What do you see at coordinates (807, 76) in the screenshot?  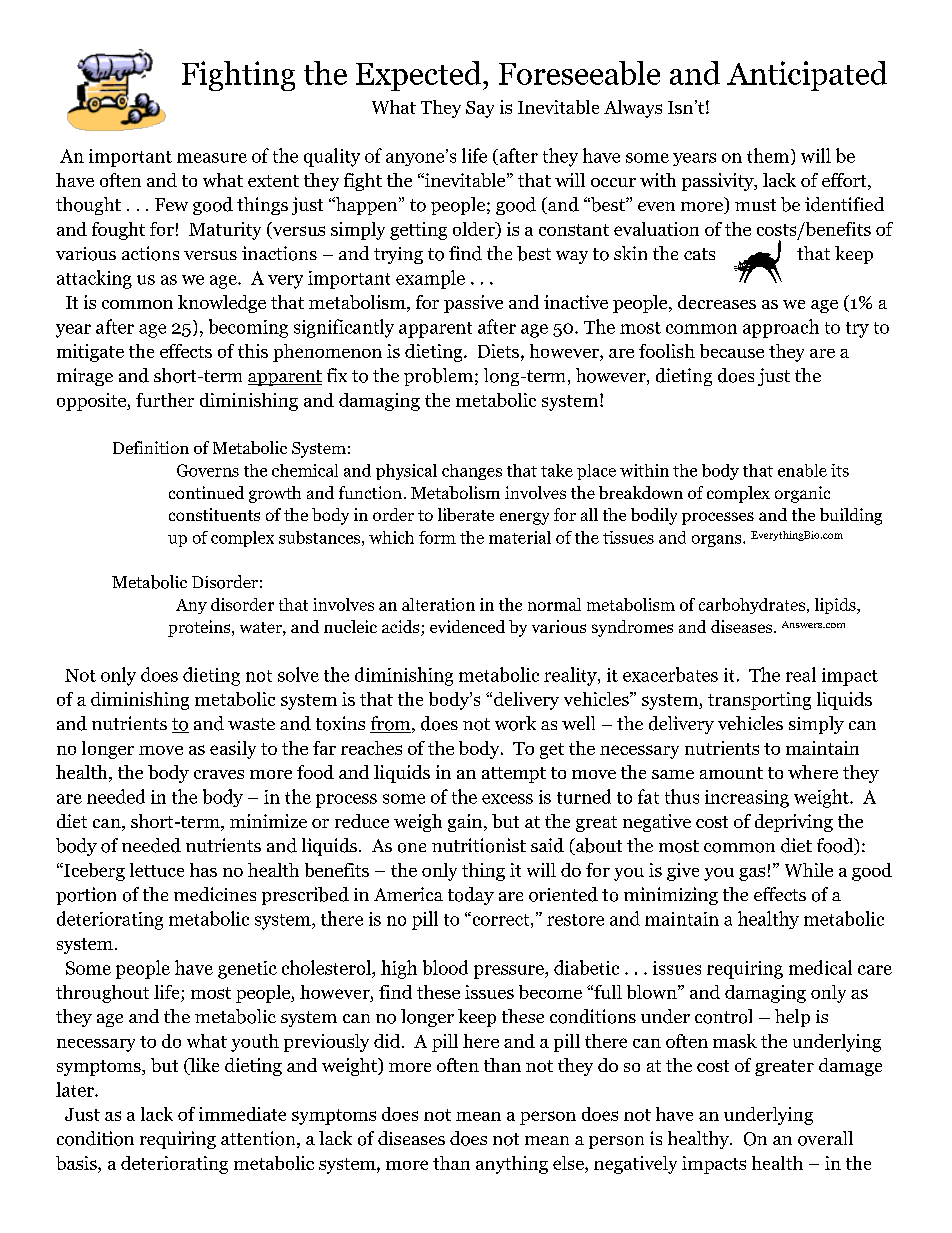 I see `Anticipated` at bounding box center [807, 76].
